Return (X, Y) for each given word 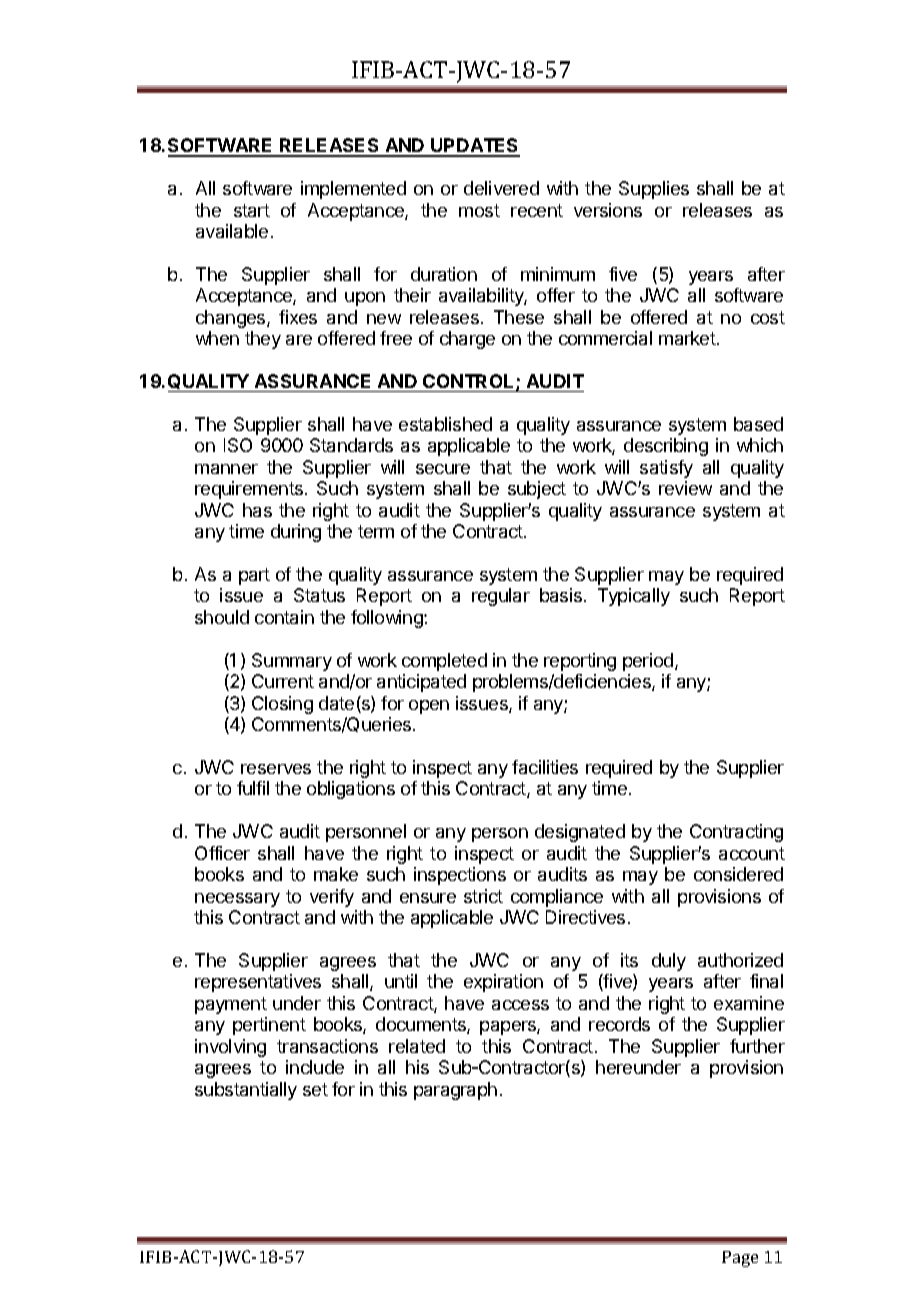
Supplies (654, 190)
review (685, 488)
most (479, 210)
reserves (276, 769)
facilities (545, 767)
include (315, 1067)
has (257, 510)
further (757, 1046)
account (752, 853)
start (252, 210)
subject (537, 490)
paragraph (455, 1091)
